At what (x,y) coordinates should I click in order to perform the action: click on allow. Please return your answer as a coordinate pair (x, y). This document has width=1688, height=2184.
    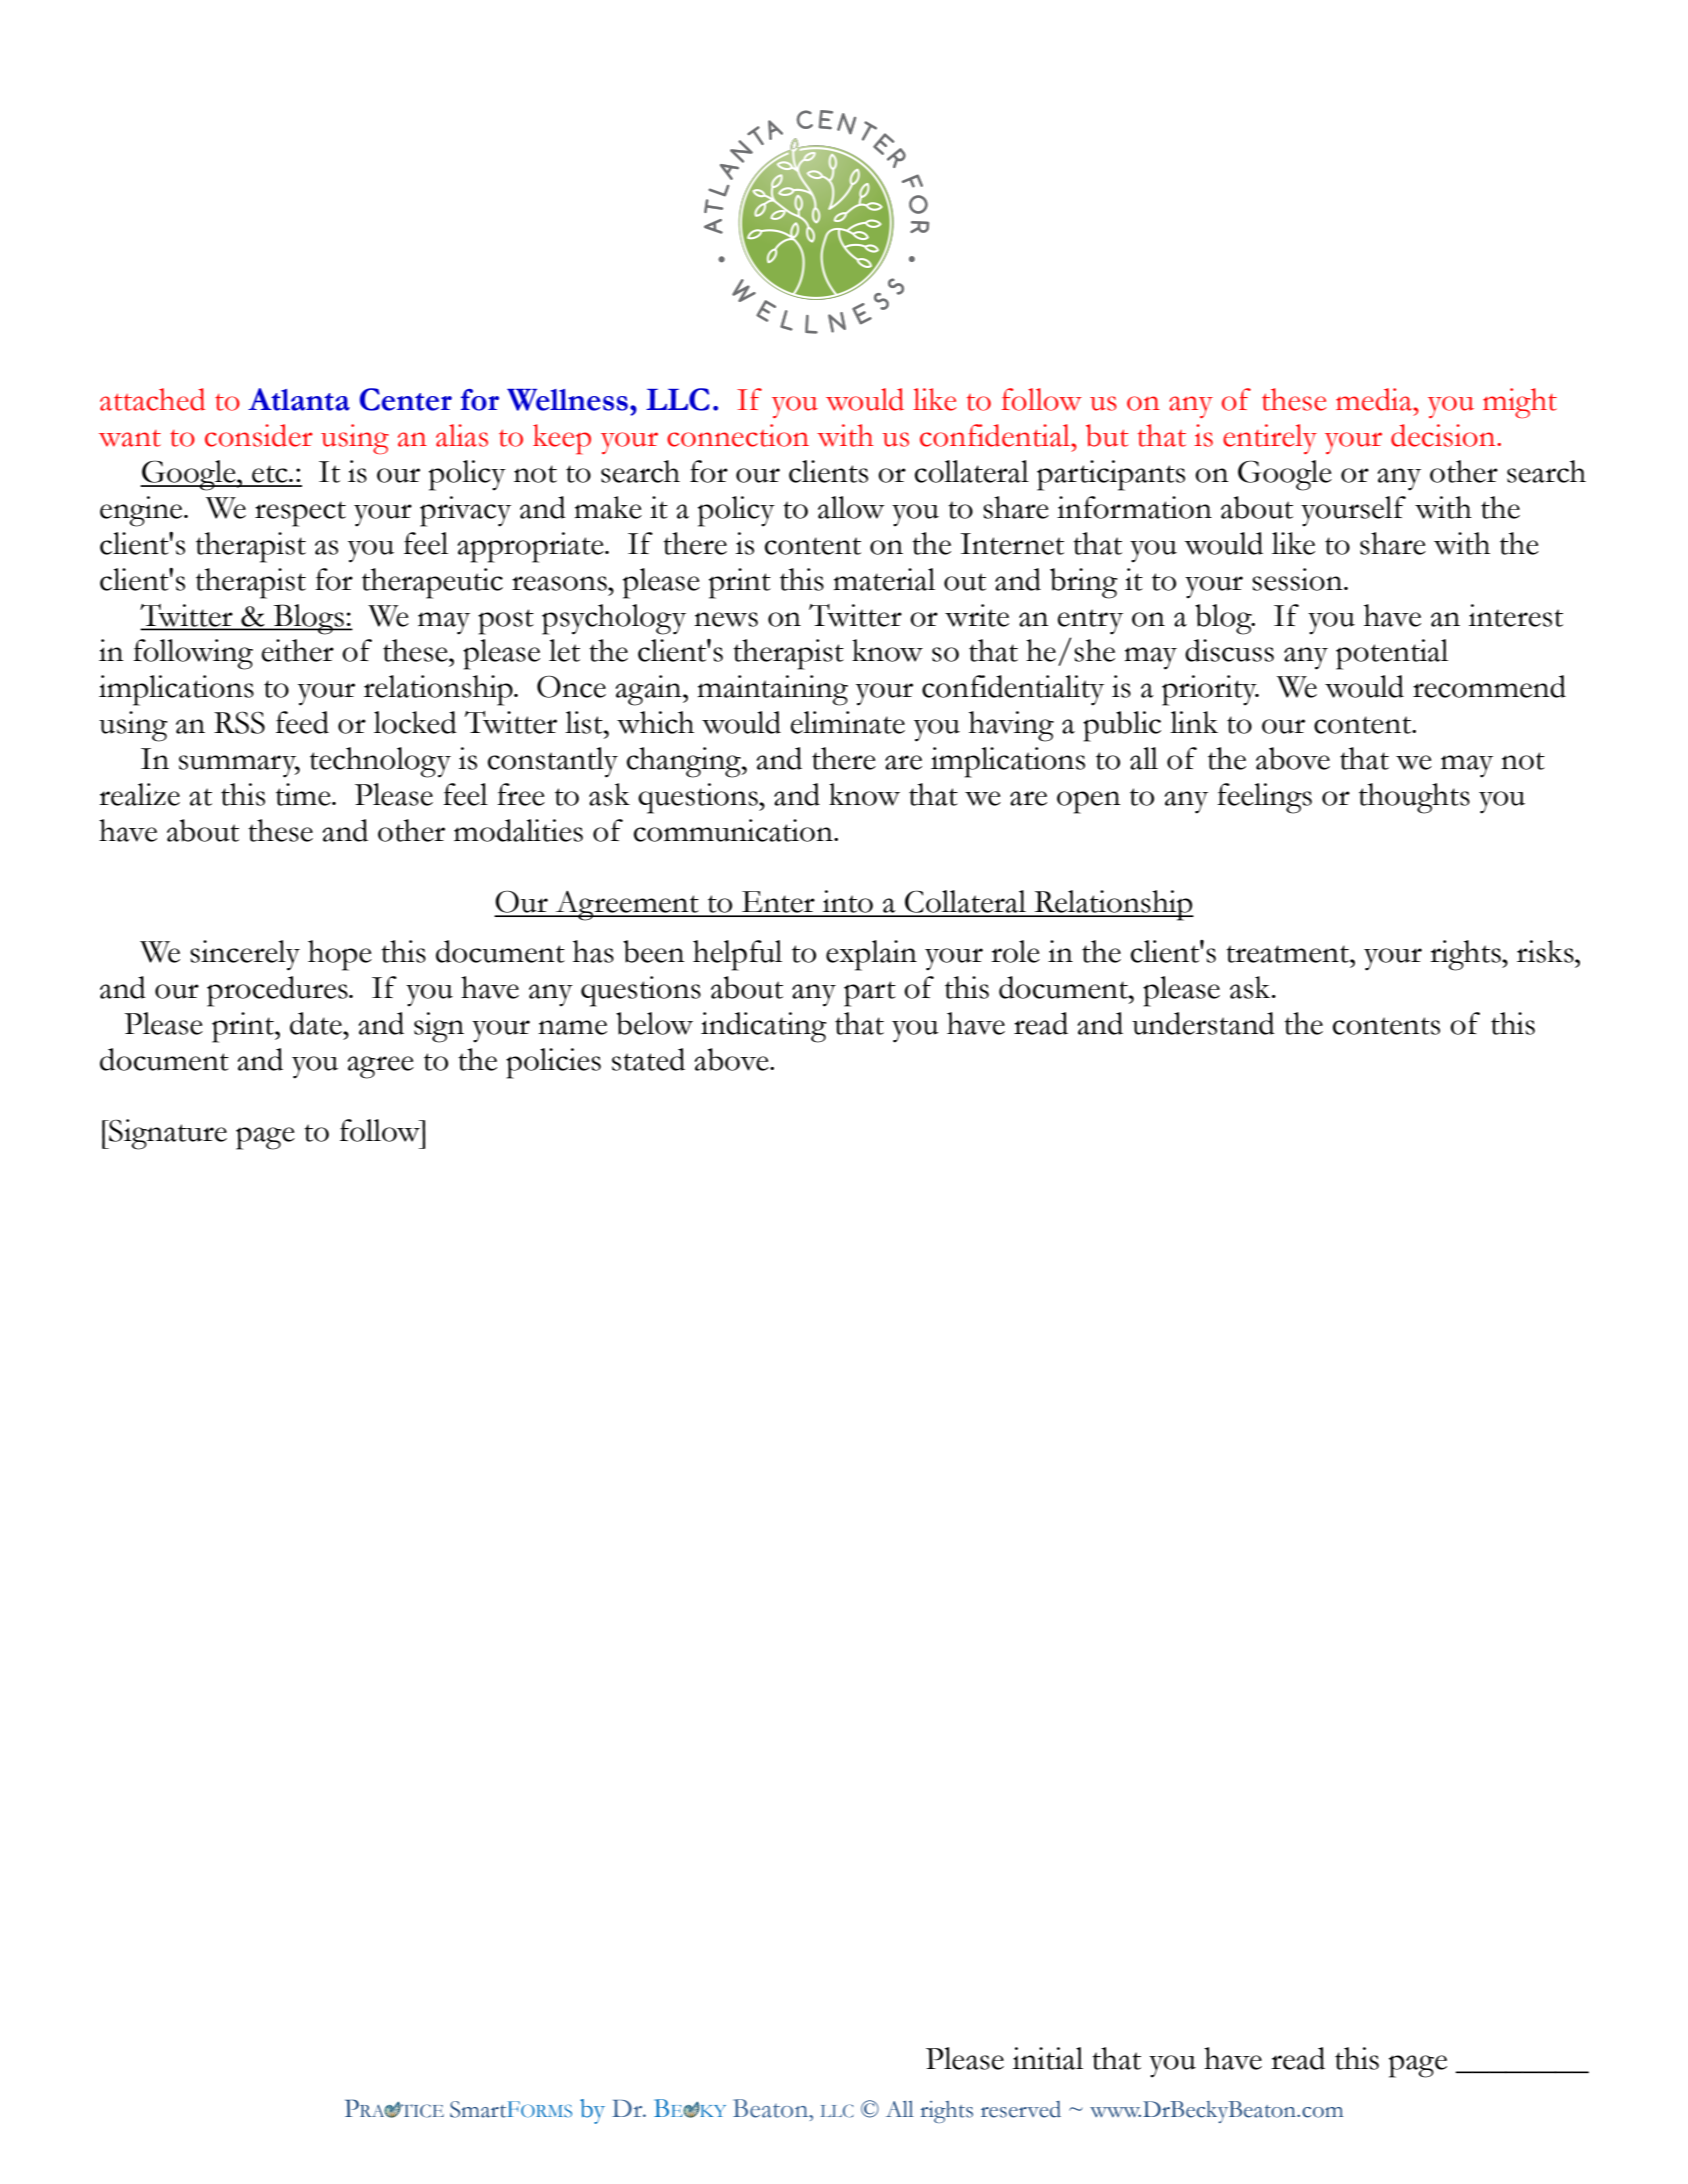
    Looking at the image, I should click on (851, 507).
